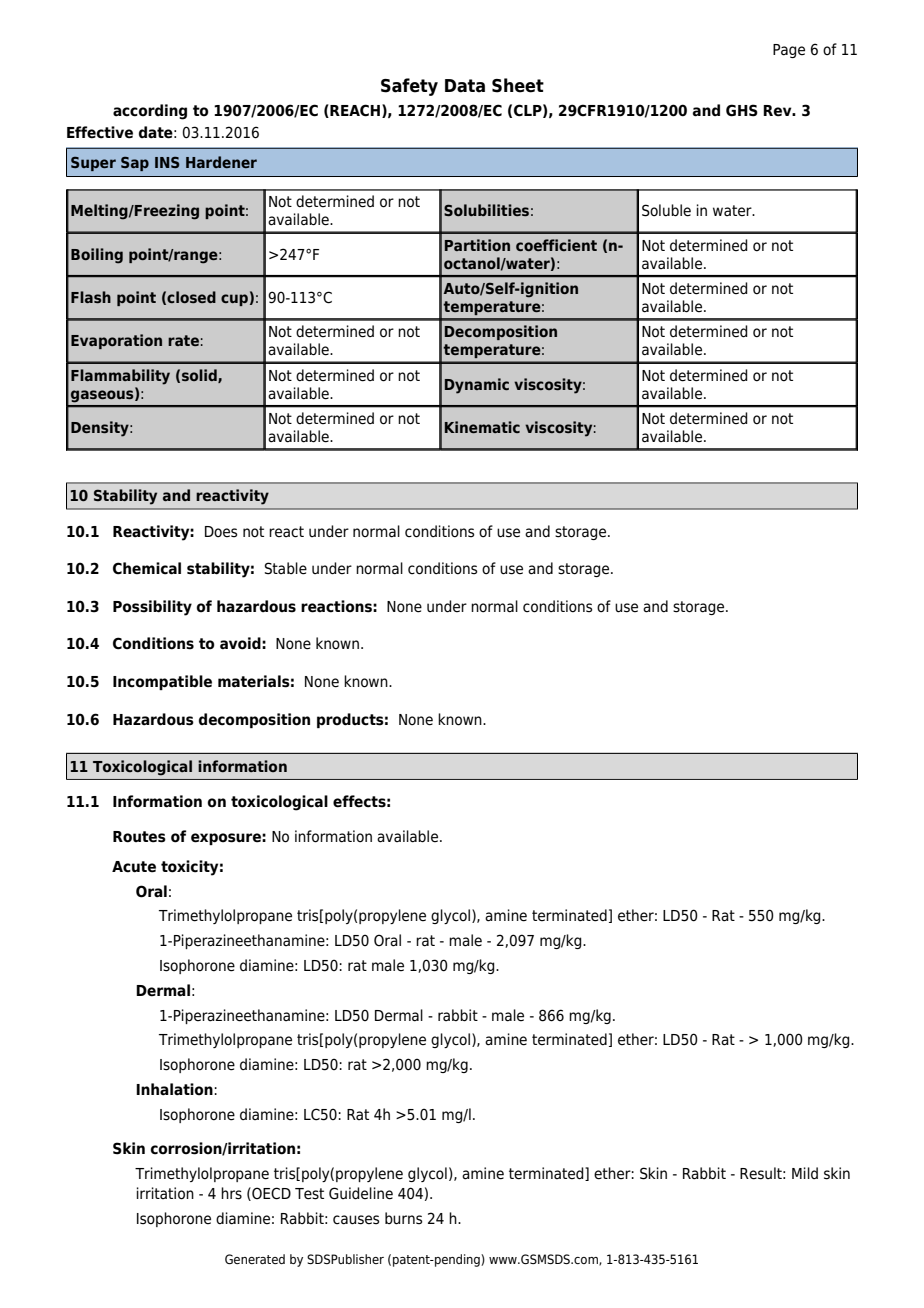  What do you see at coordinates (286, 568) in the image?
I see `Stable` at bounding box center [286, 568].
